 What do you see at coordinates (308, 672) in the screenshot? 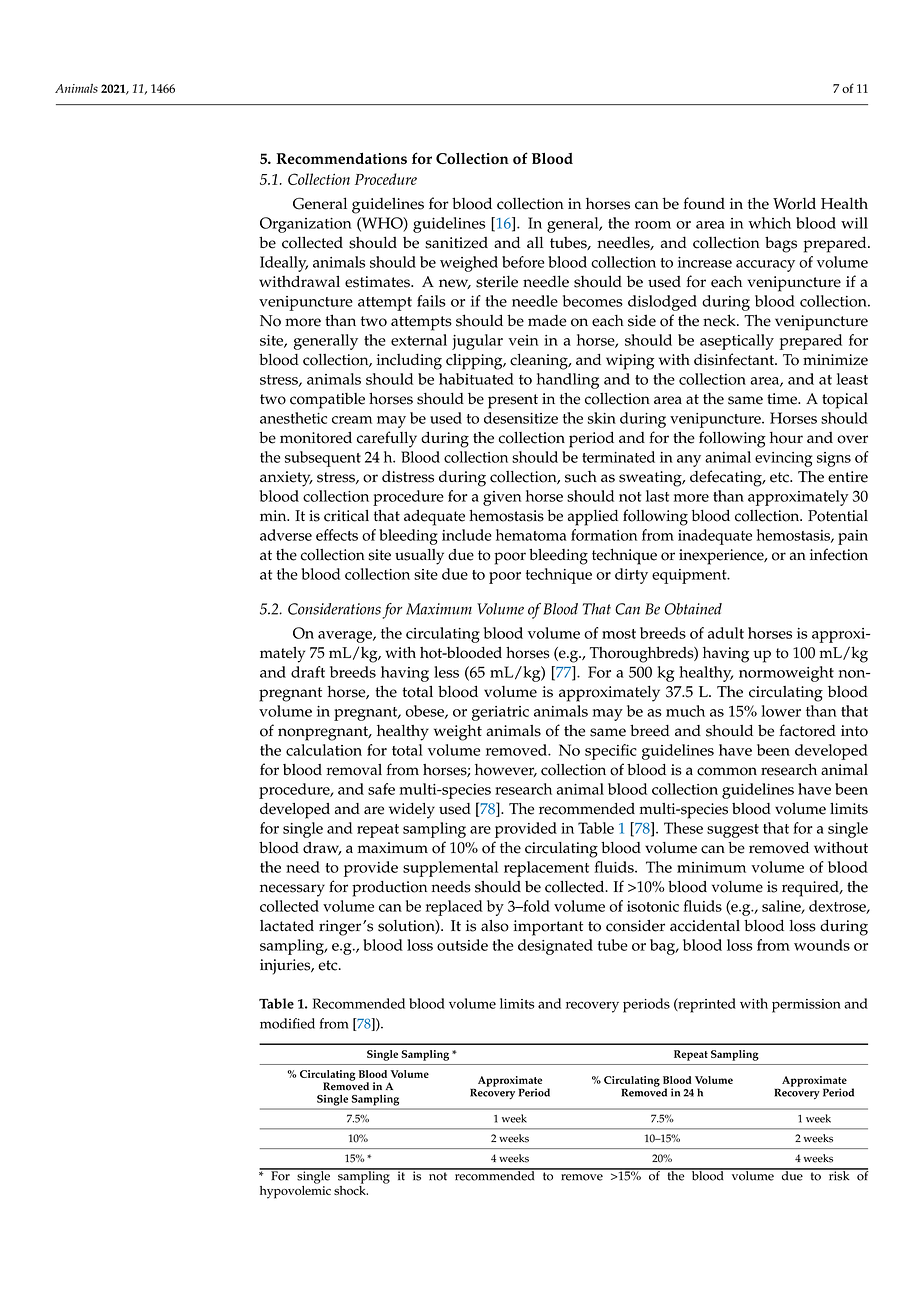
I see `draft` at bounding box center [308, 672].
